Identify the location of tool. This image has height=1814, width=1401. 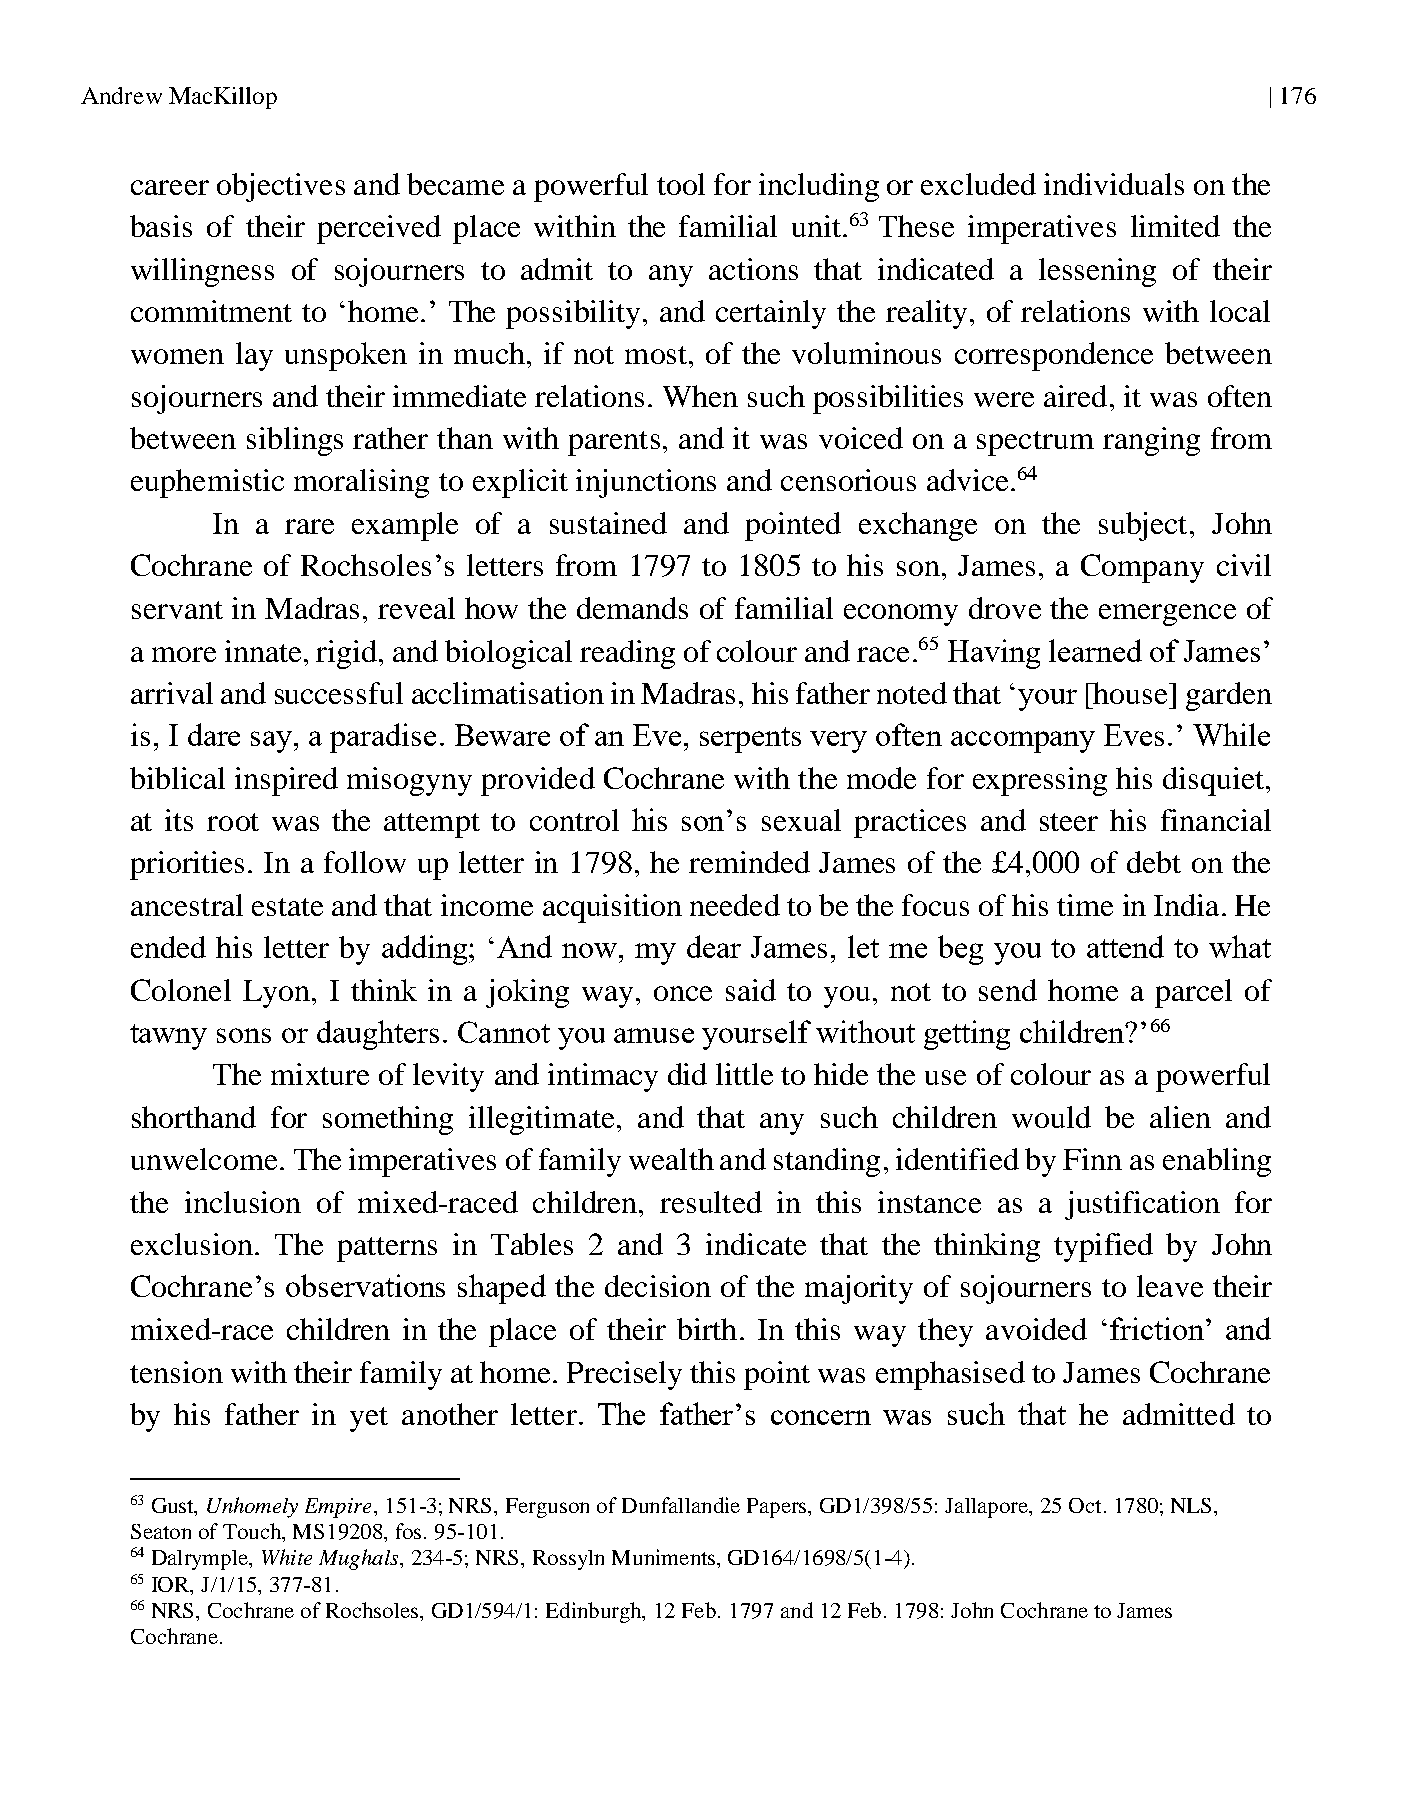
(681, 184).
